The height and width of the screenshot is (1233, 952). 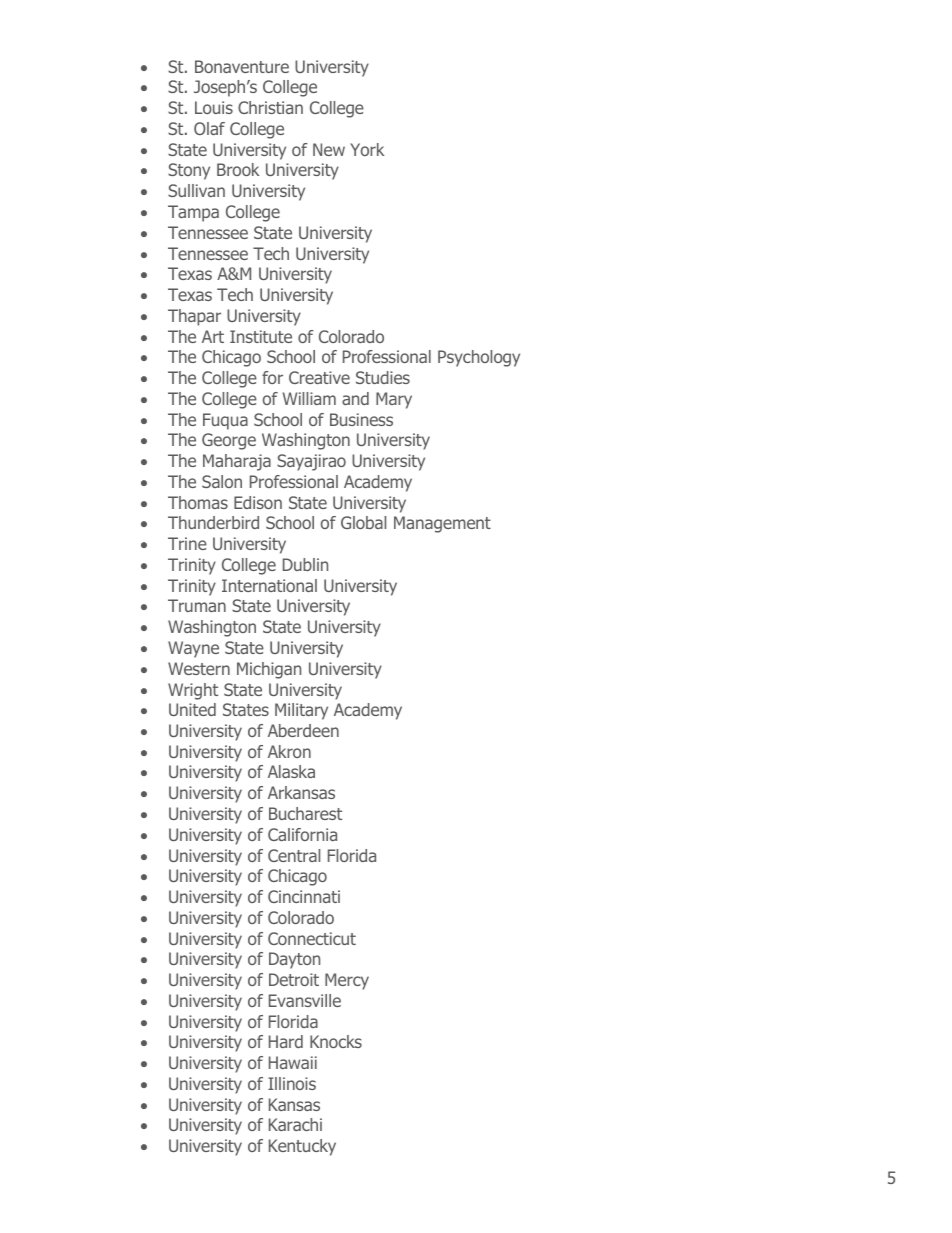 I want to click on Knocks, so click(x=336, y=1041).
